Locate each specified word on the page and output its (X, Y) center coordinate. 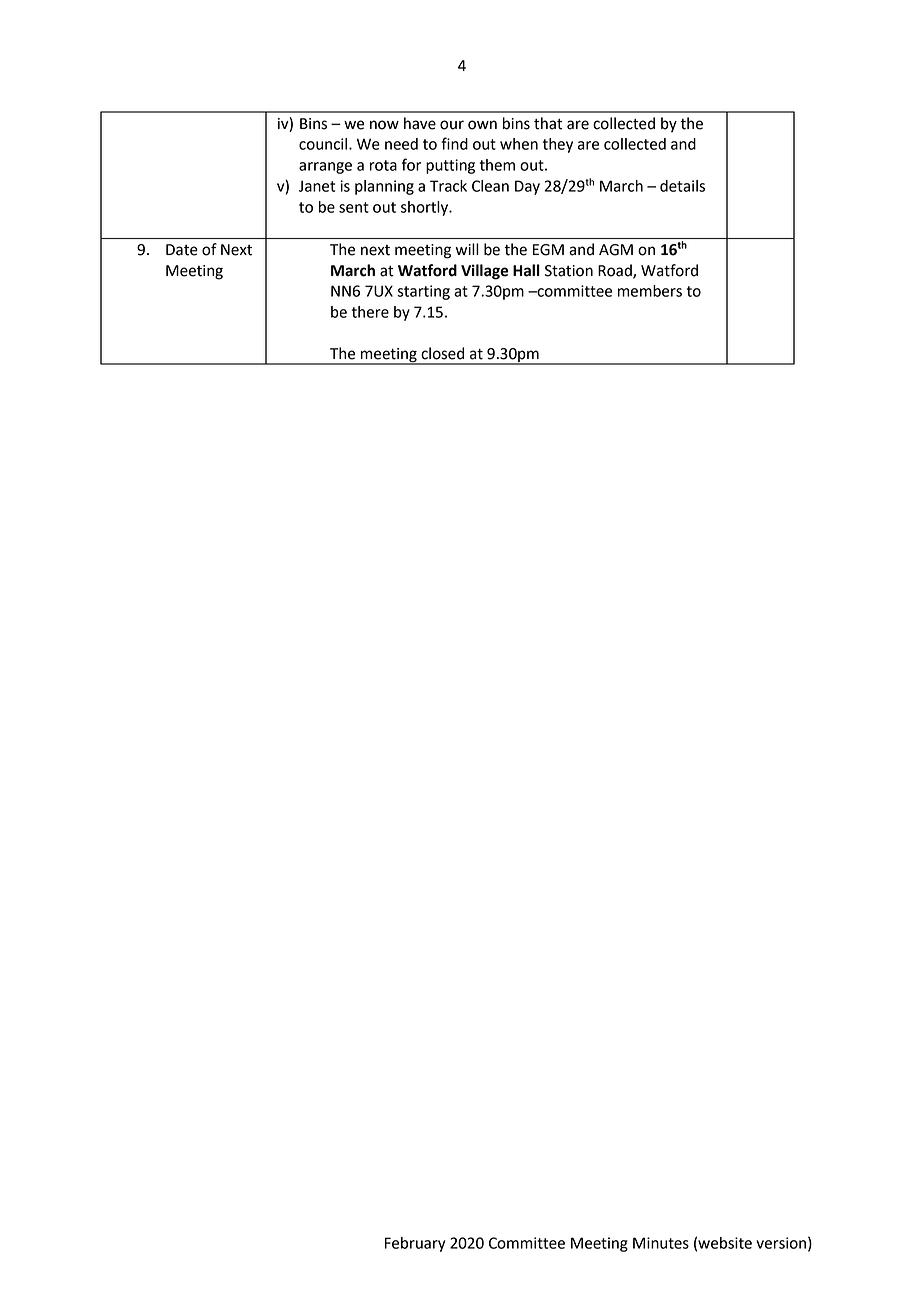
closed (442, 353)
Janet (317, 186)
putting (450, 166)
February (415, 1244)
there (370, 312)
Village (484, 272)
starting (423, 292)
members (650, 291)
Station (569, 271)
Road (616, 271)
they (558, 145)
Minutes (661, 1243)
